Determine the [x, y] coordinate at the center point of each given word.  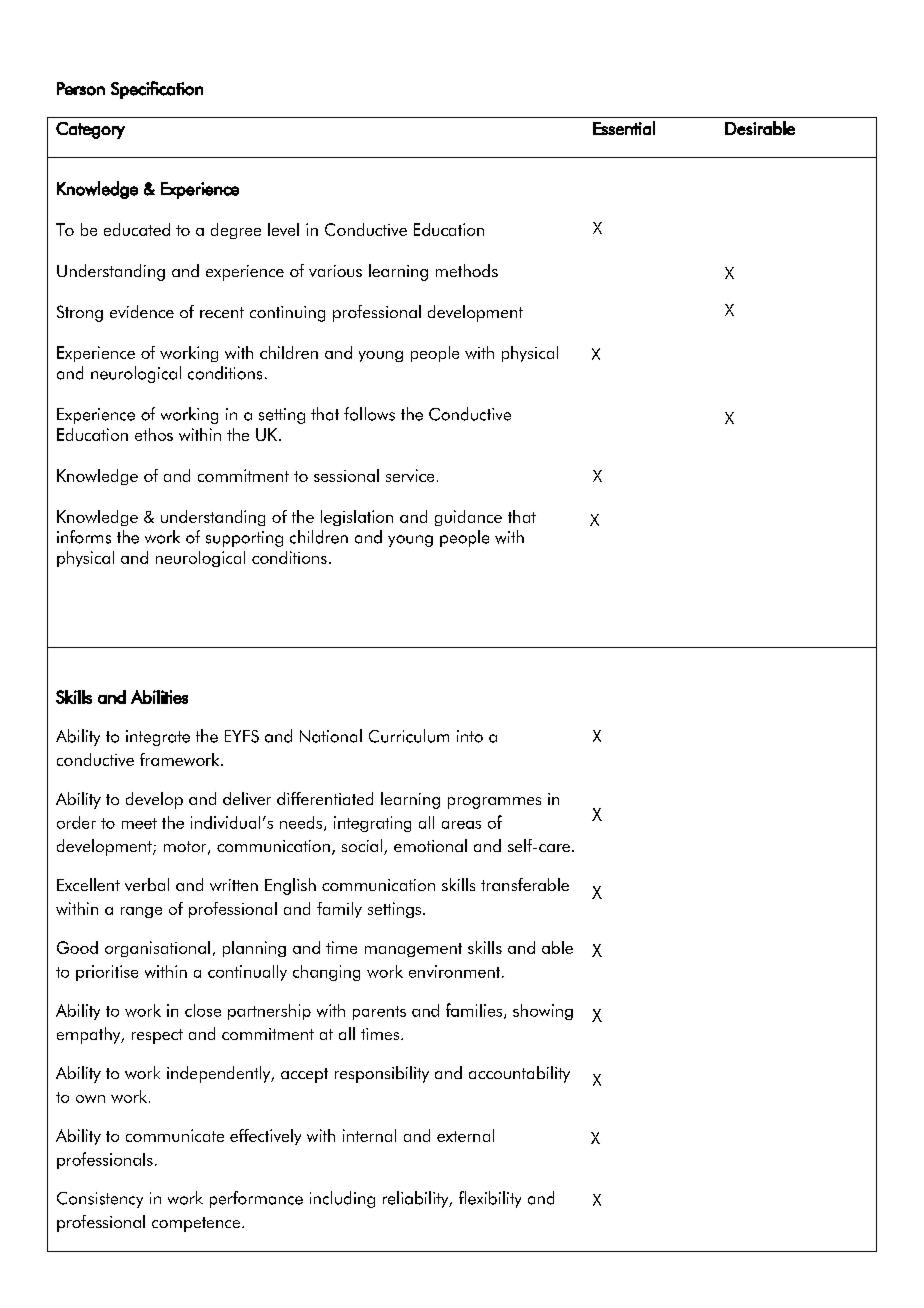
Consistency [100, 1200]
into [470, 736]
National [331, 736]
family [339, 910]
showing [543, 1012]
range [141, 912]
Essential [624, 128]
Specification [157, 90]
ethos [154, 434]
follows [369, 414]
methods [467, 270]
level [283, 229]
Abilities [159, 697]
